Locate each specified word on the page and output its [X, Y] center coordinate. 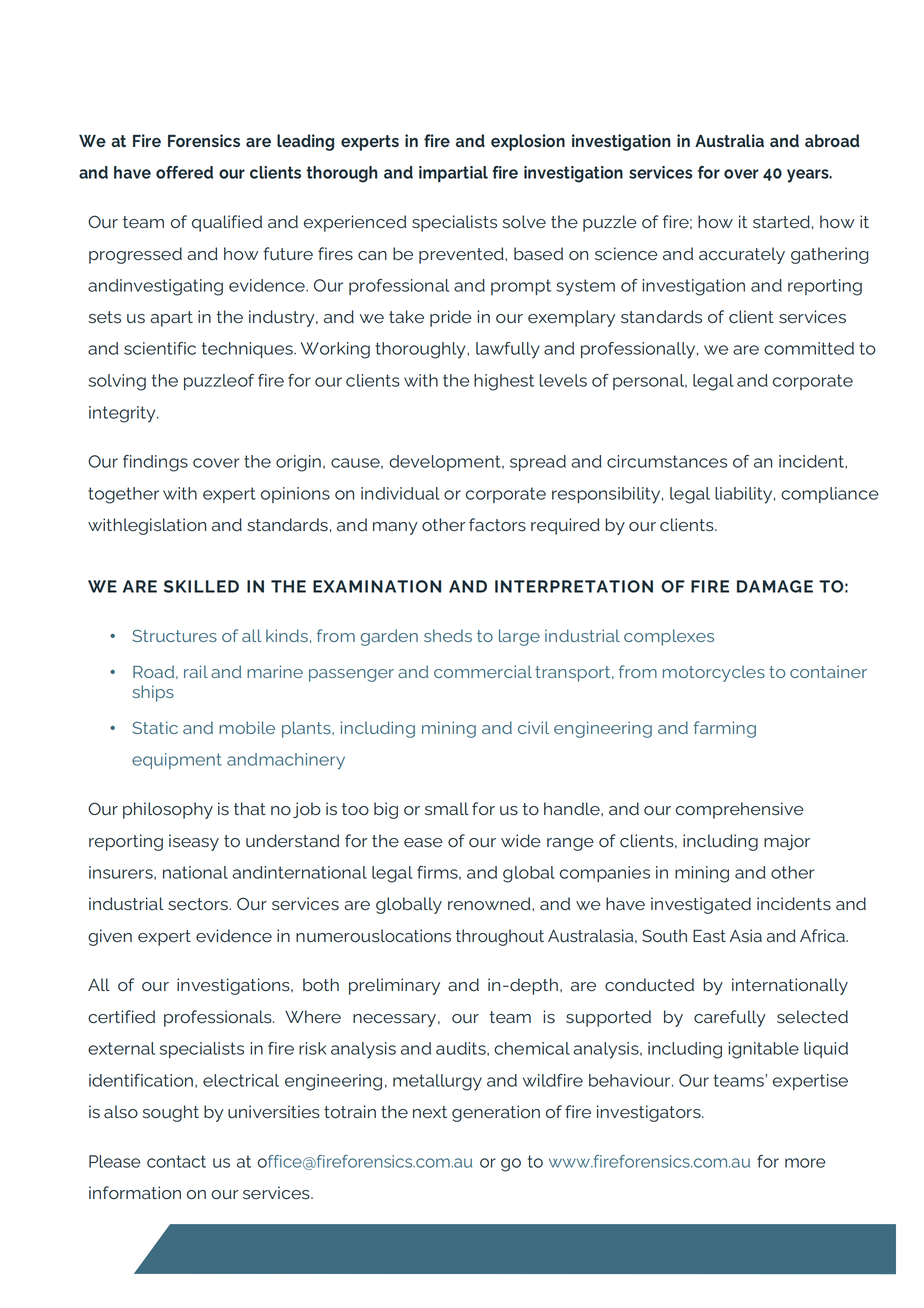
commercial [483, 671]
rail [196, 671]
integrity [123, 414]
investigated [701, 905]
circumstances [667, 461]
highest [504, 382]
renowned [490, 904]
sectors [199, 904]
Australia [729, 140]
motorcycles [714, 673]
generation [496, 1113]
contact [176, 1161]
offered [184, 172]
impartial [453, 174]
